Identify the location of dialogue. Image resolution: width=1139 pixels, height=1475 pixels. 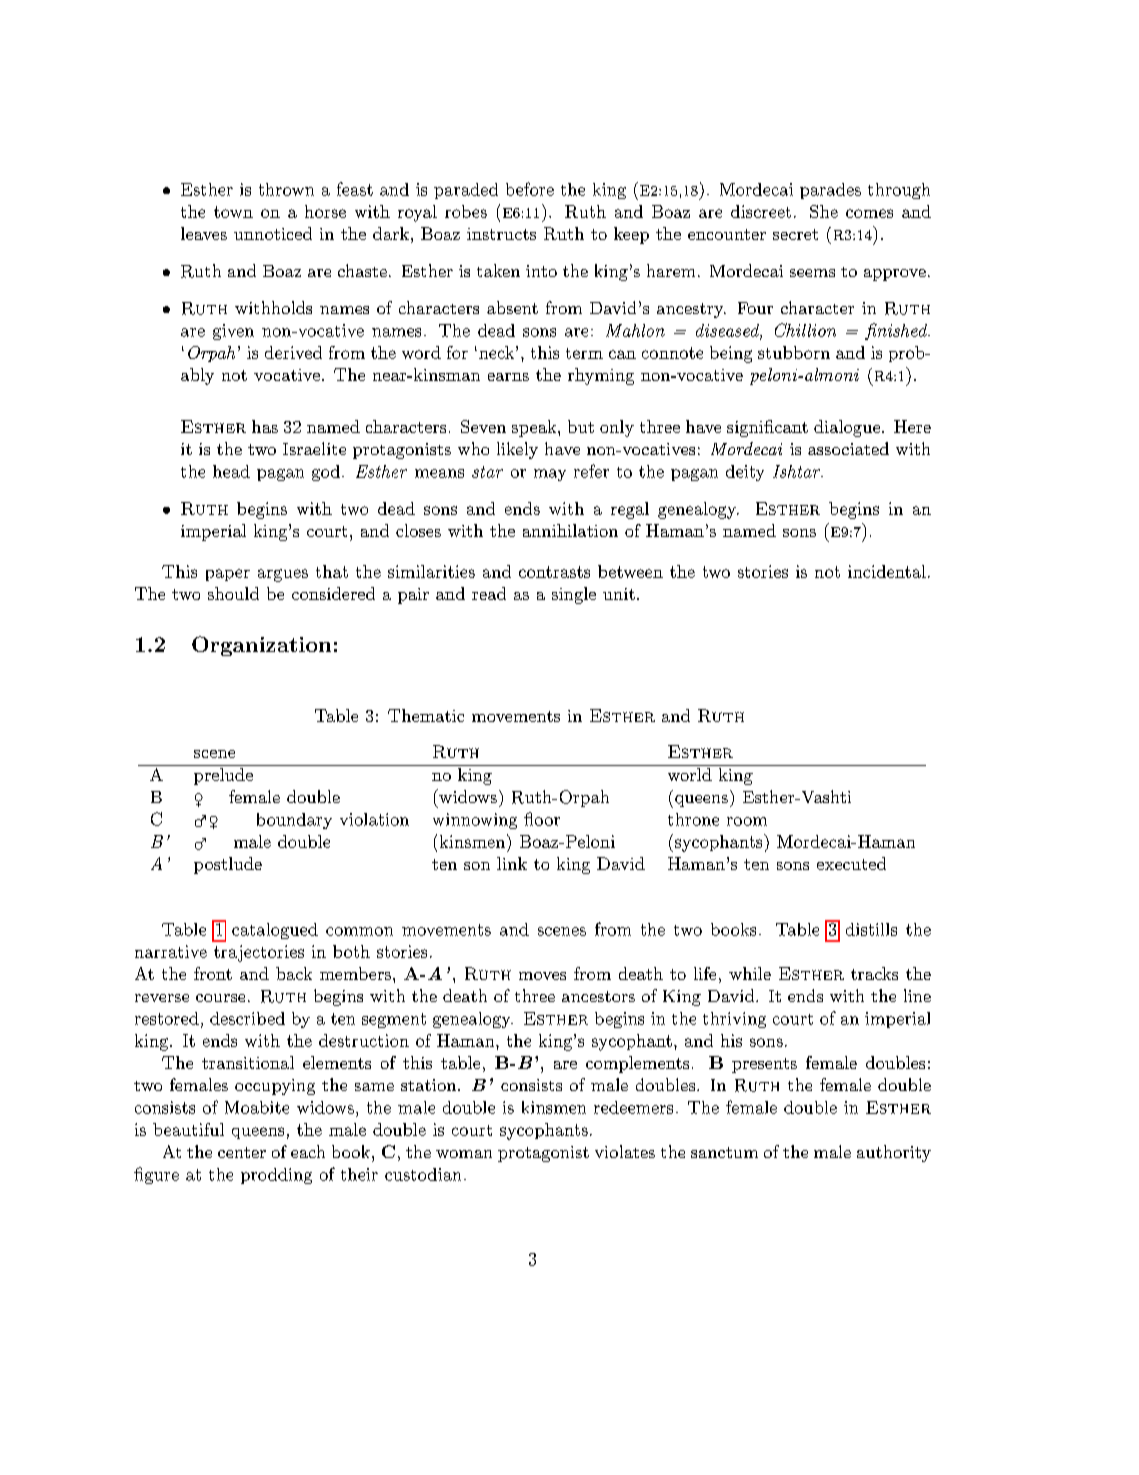
(847, 428).
